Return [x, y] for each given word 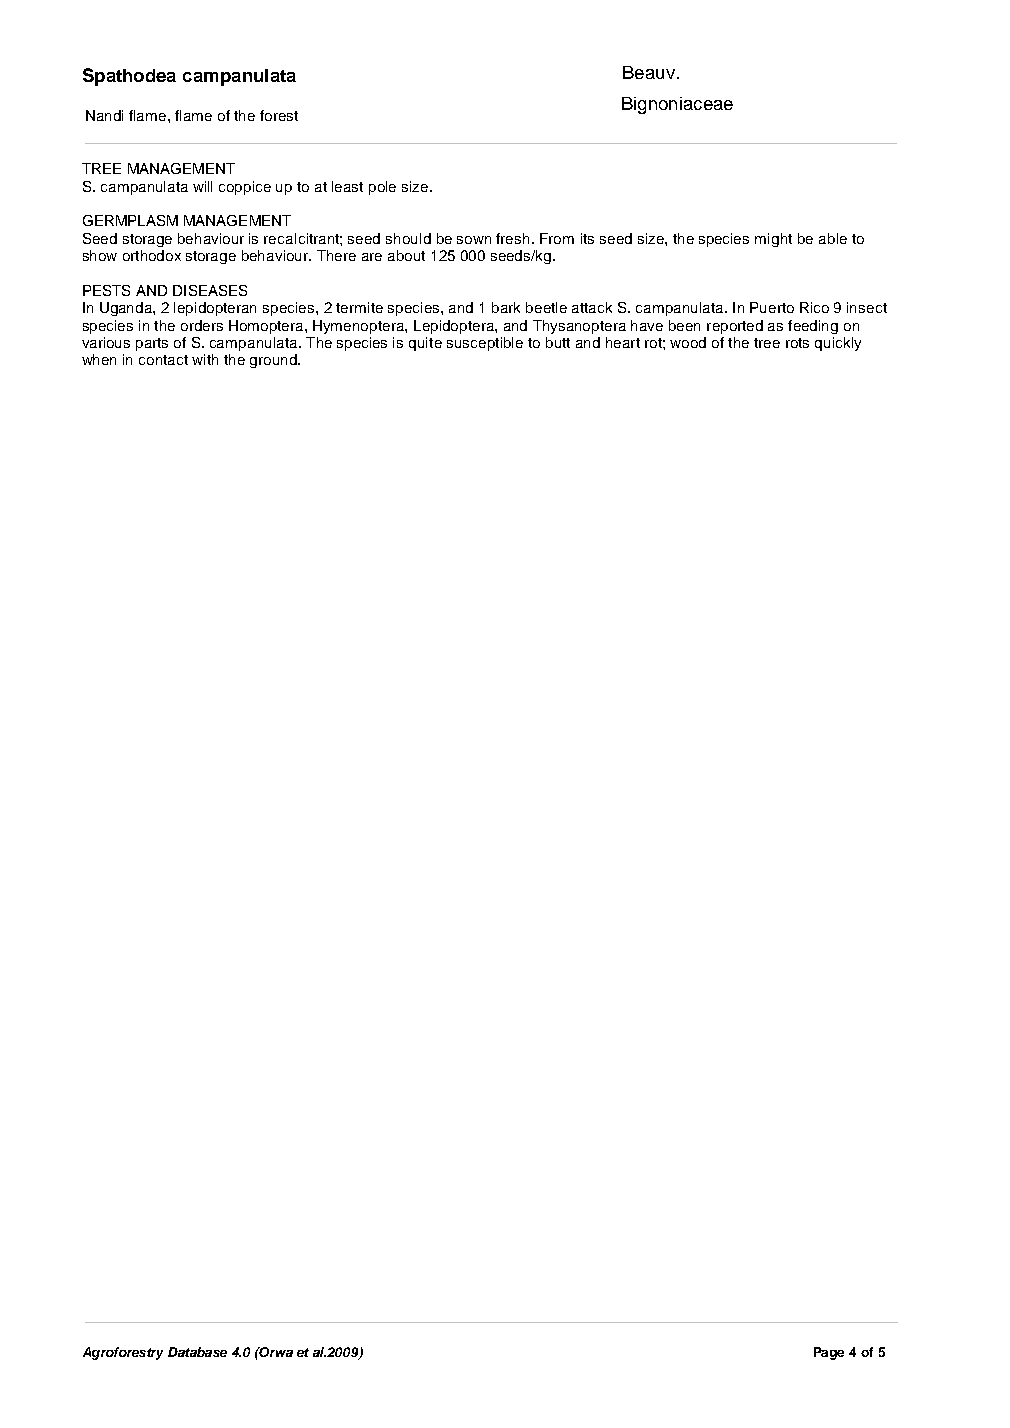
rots [797, 343]
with [205, 359]
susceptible [485, 344]
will [202, 186]
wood [688, 342]
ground [274, 361]
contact [163, 360]
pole [382, 188]
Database [197, 1352]
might [773, 240]
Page [829, 1353]
